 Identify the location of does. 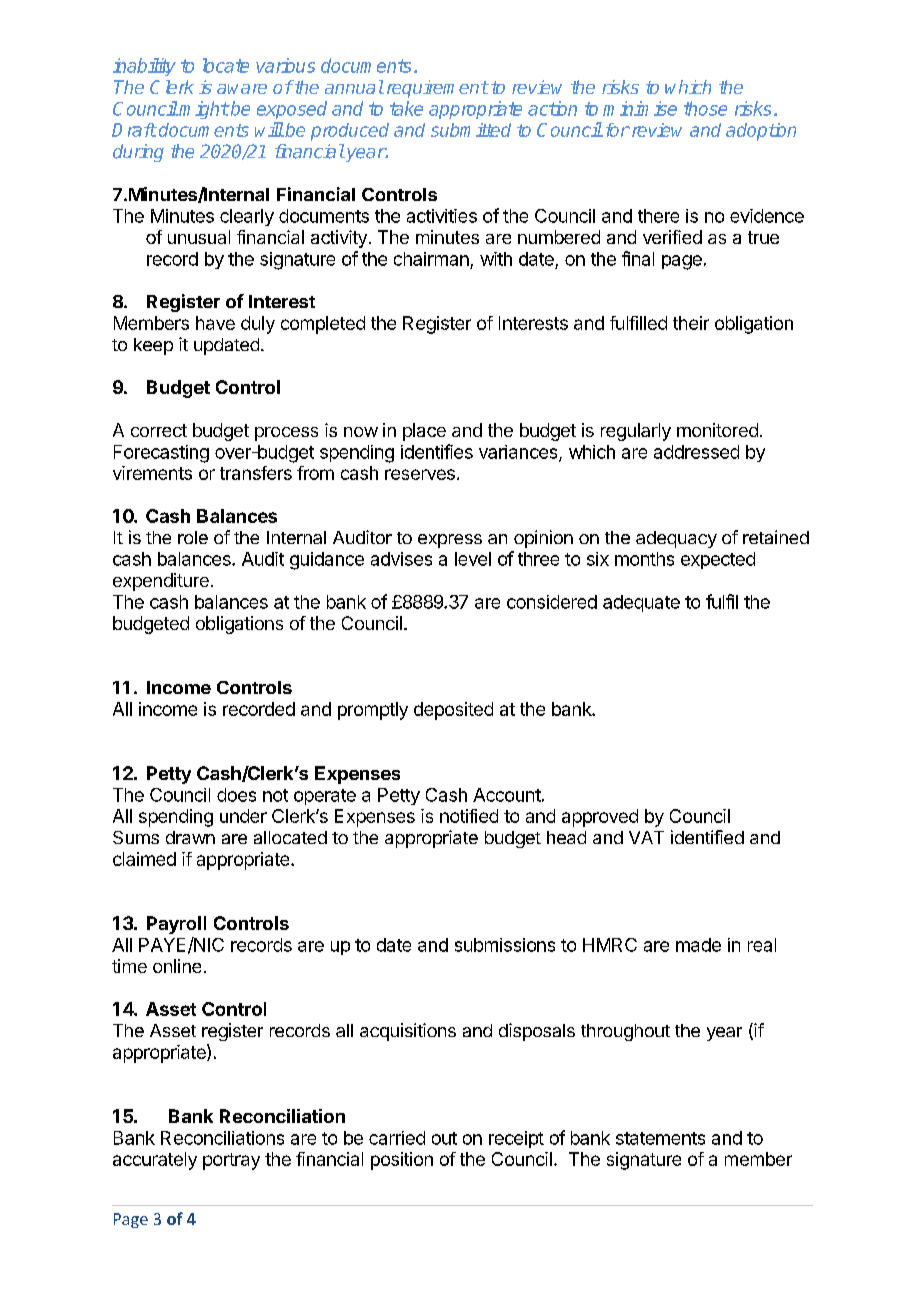
(236, 795).
